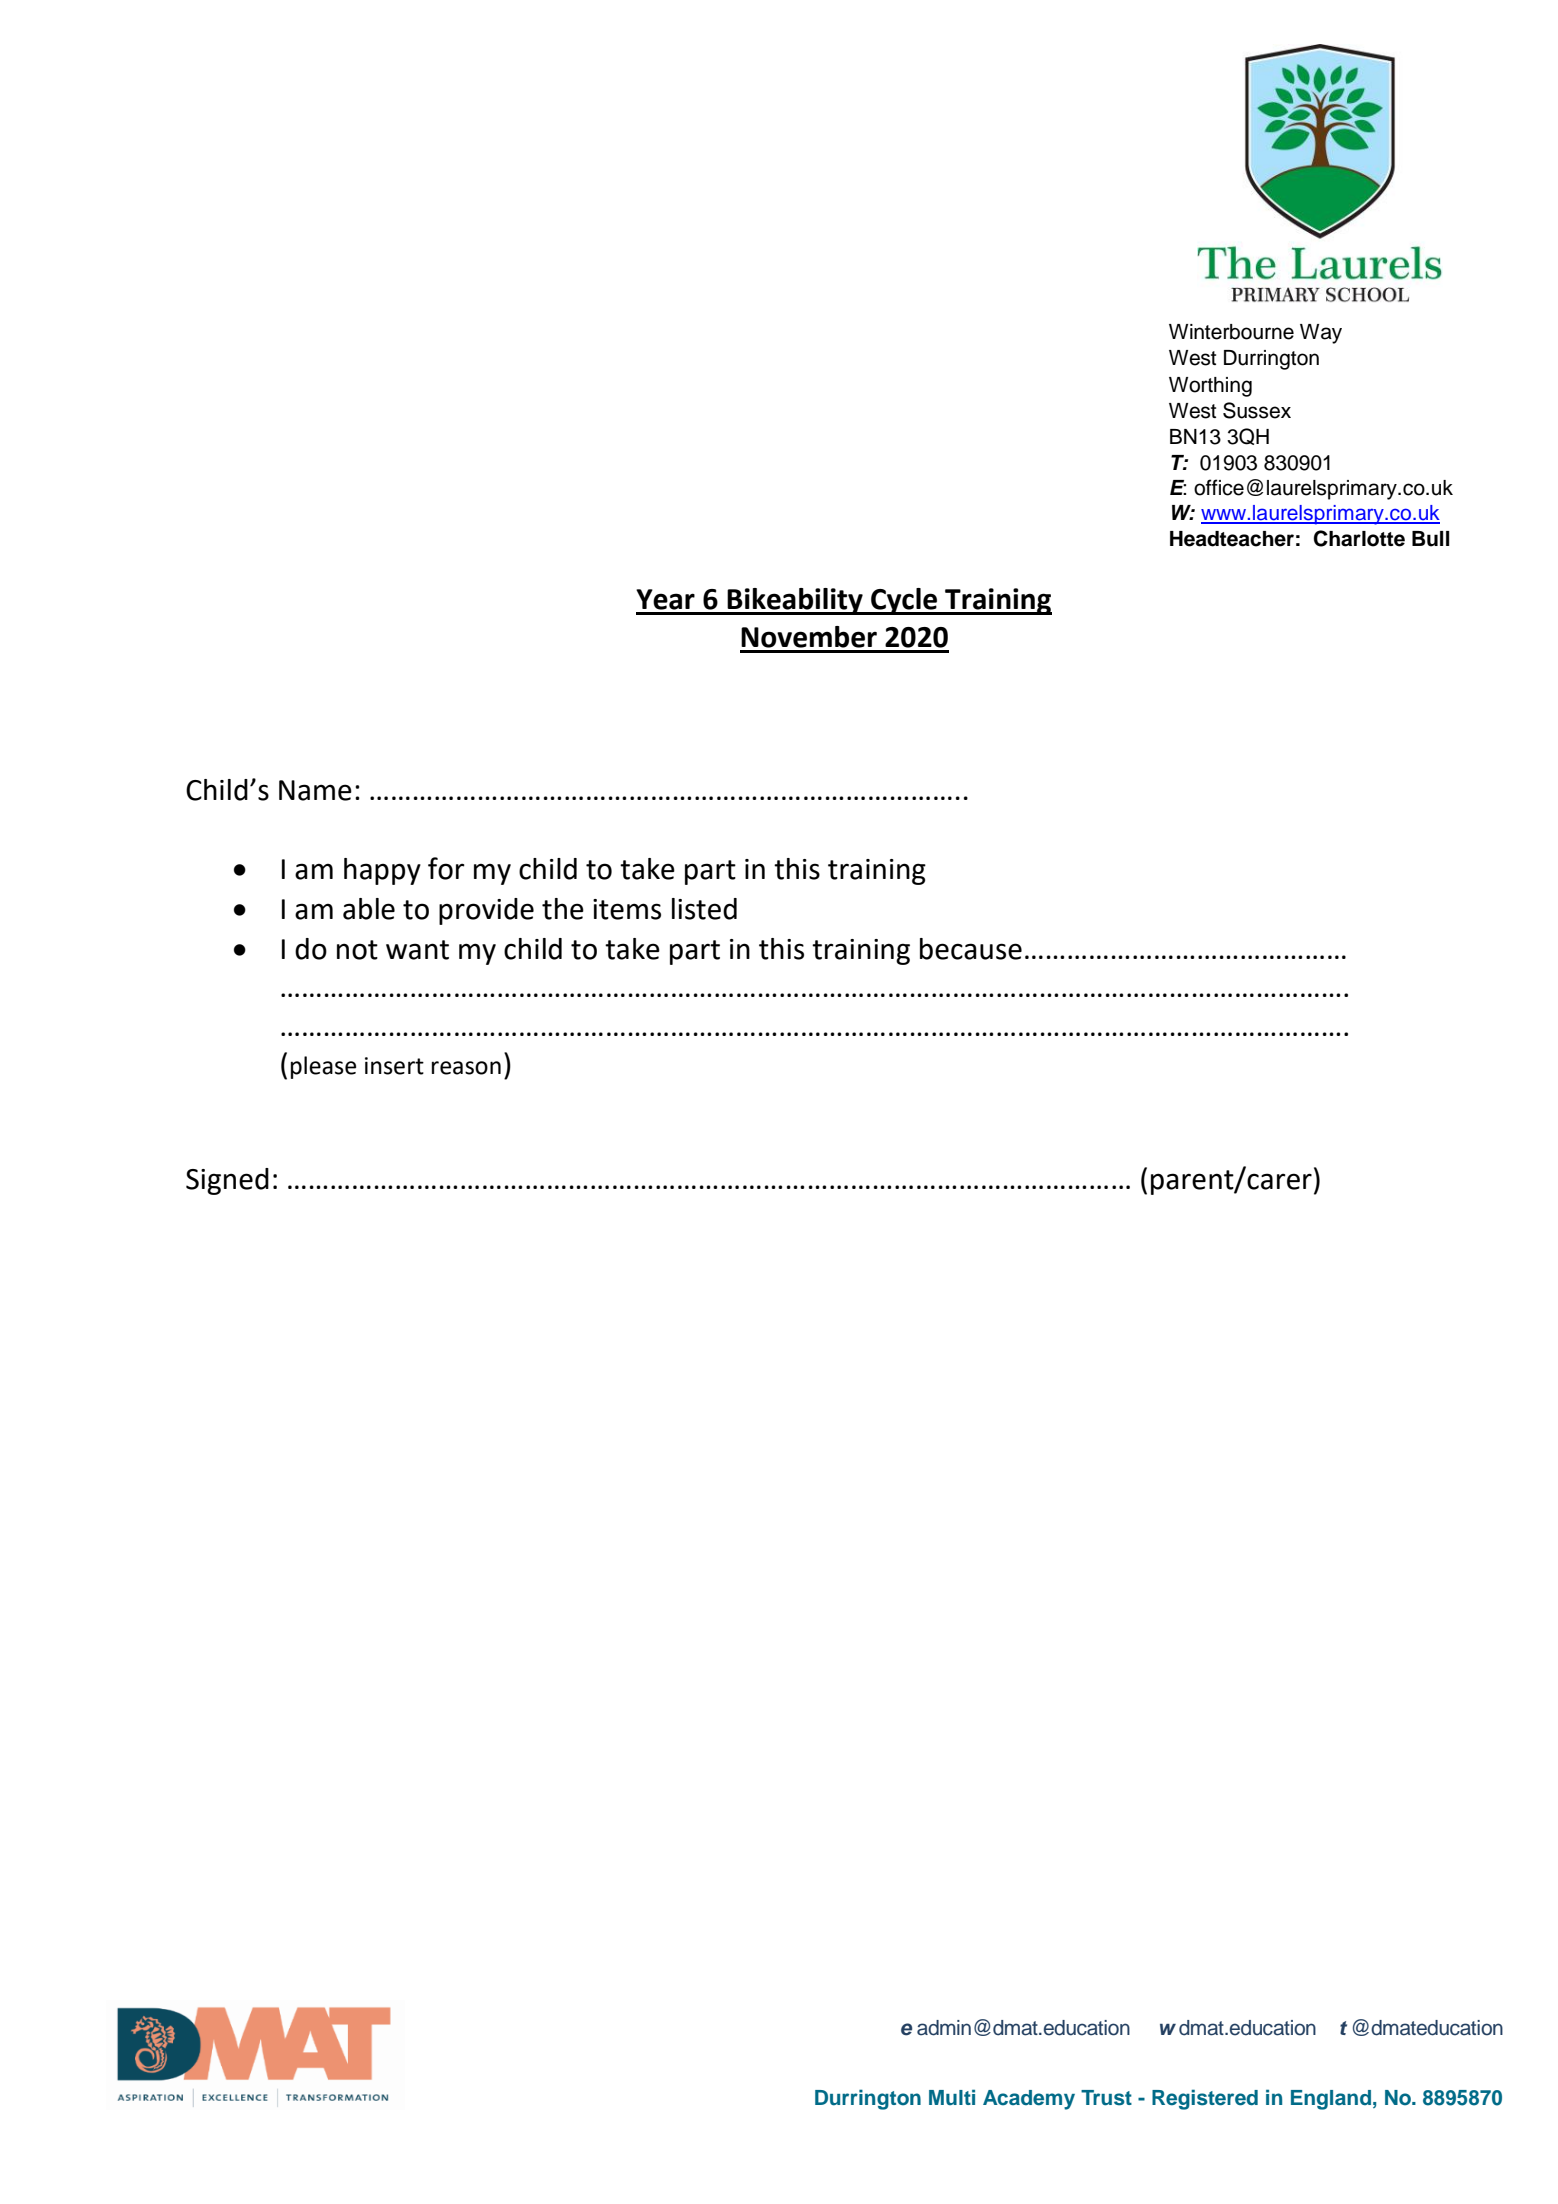 The image size is (1558, 2204). What do you see at coordinates (665, 599) in the image?
I see `Year` at bounding box center [665, 599].
